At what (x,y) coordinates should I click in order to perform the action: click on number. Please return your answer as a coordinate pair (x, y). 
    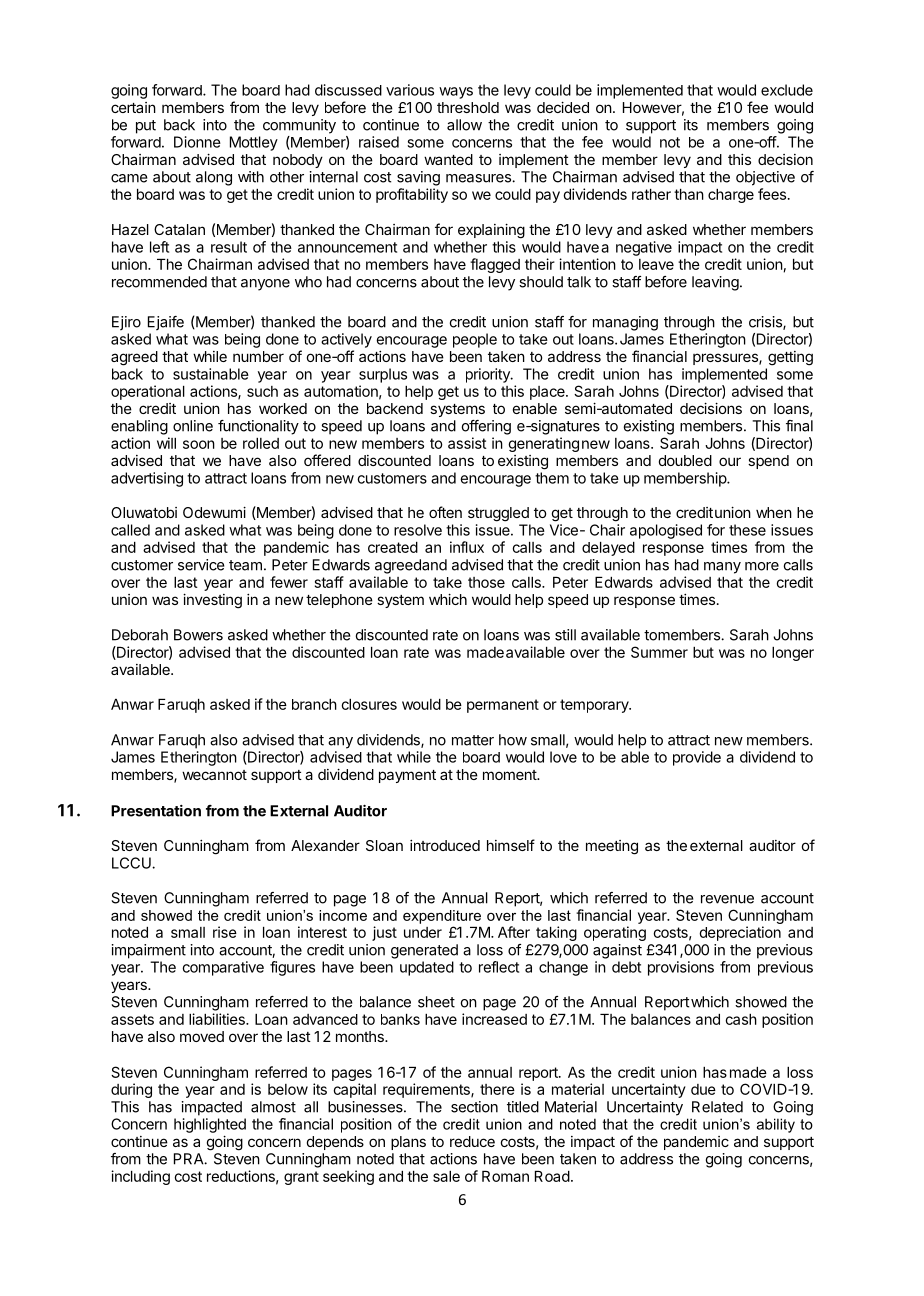
    Looking at the image, I should click on (258, 356).
